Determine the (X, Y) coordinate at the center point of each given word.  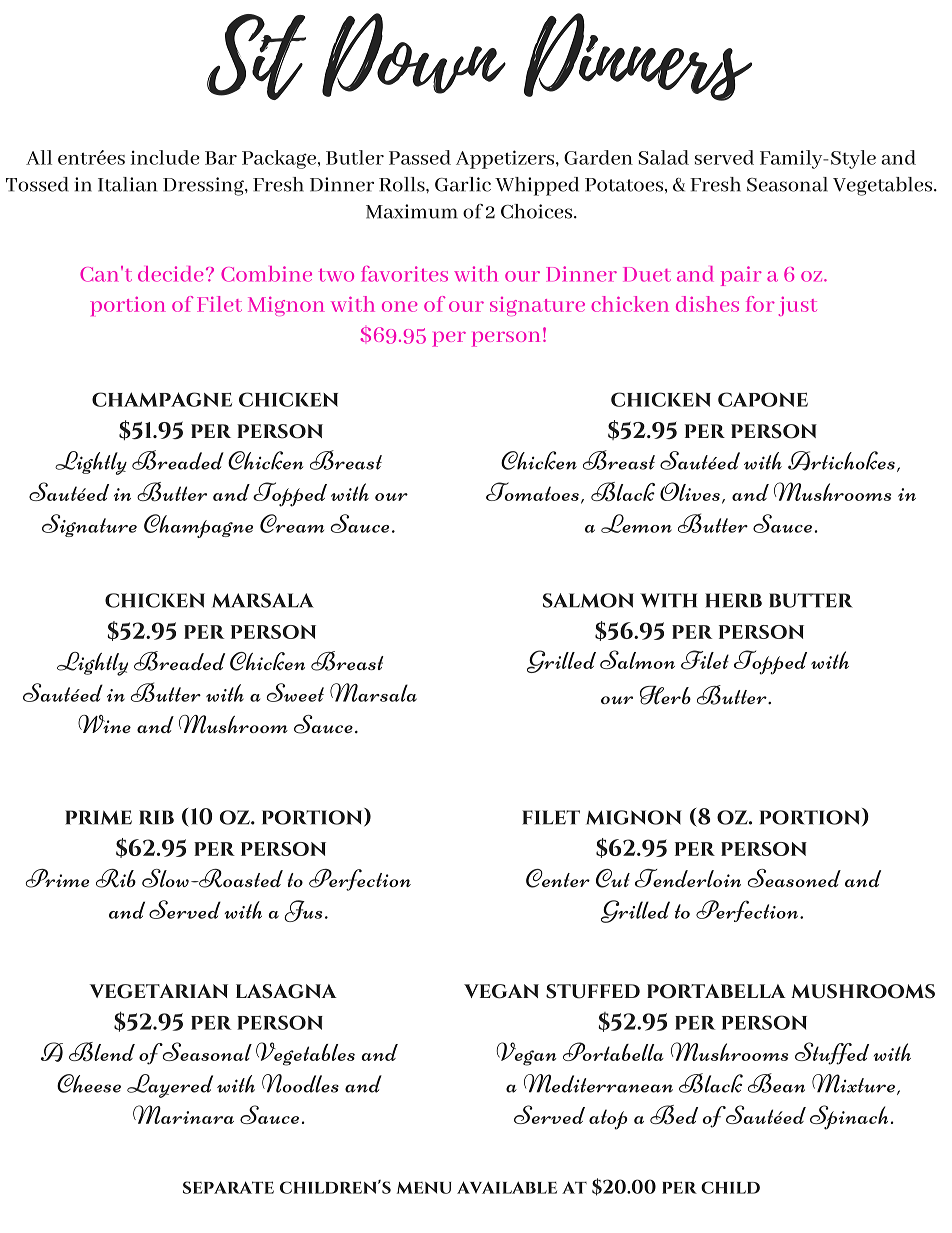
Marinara (183, 1114)
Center (558, 878)
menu (424, 1188)
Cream (292, 523)
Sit (256, 57)
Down (414, 55)
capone (763, 399)
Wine (104, 724)
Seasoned (794, 878)
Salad (664, 157)
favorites (404, 274)
